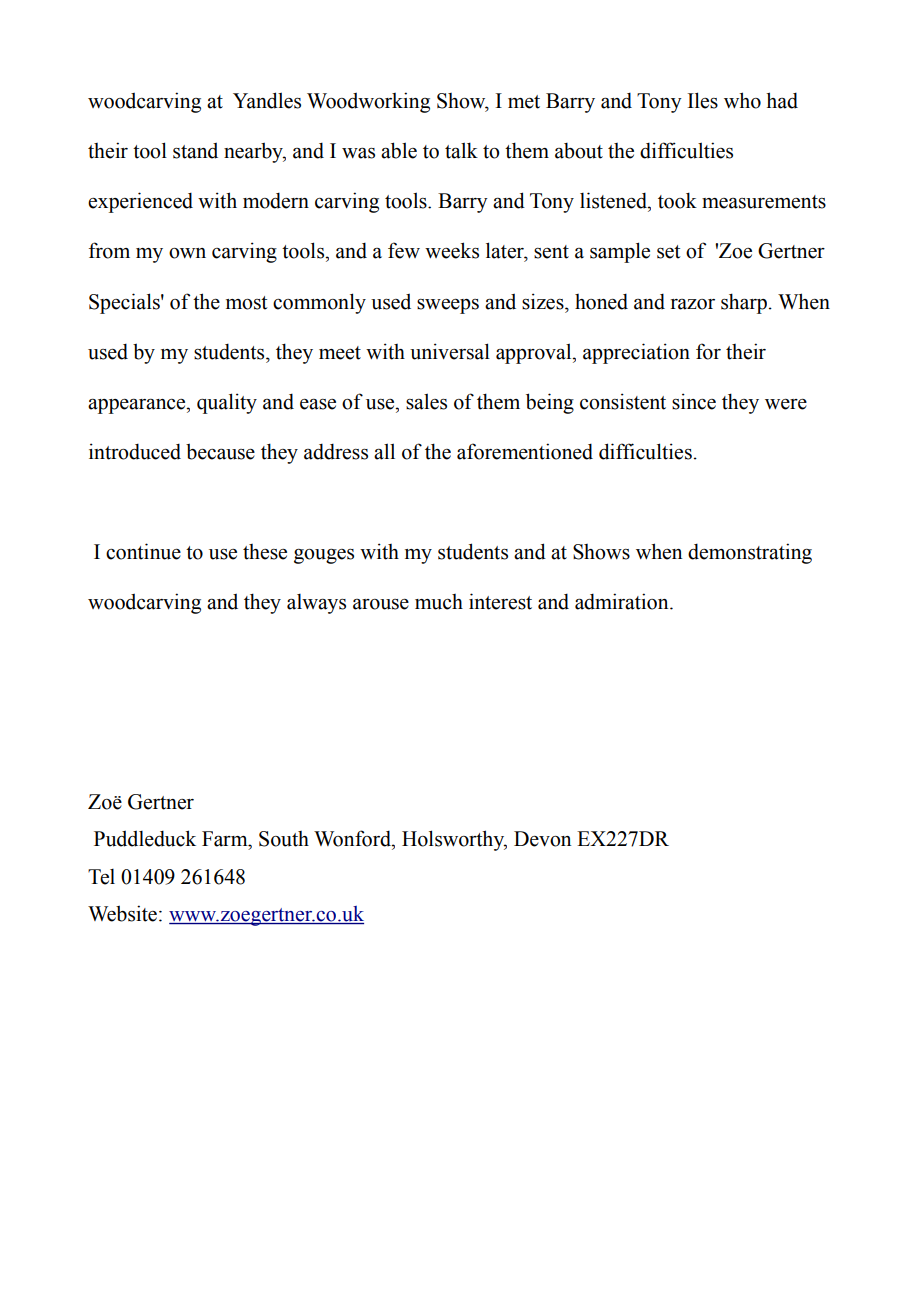 The width and height of the image is (924, 1308). I want to click on talk, so click(461, 150).
